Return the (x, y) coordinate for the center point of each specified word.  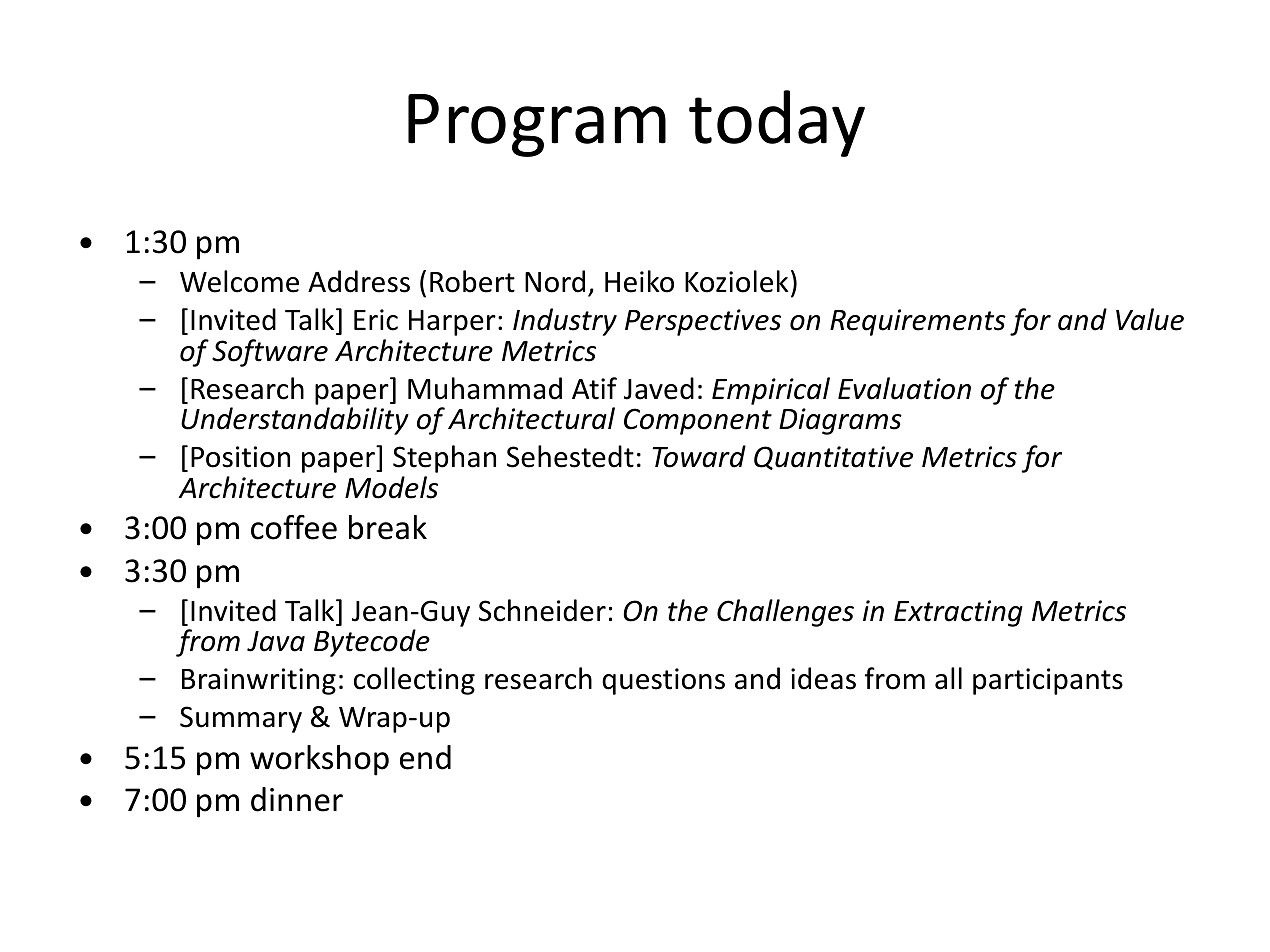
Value (1150, 319)
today (777, 123)
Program (537, 125)
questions (663, 681)
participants (1048, 681)
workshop (319, 760)
